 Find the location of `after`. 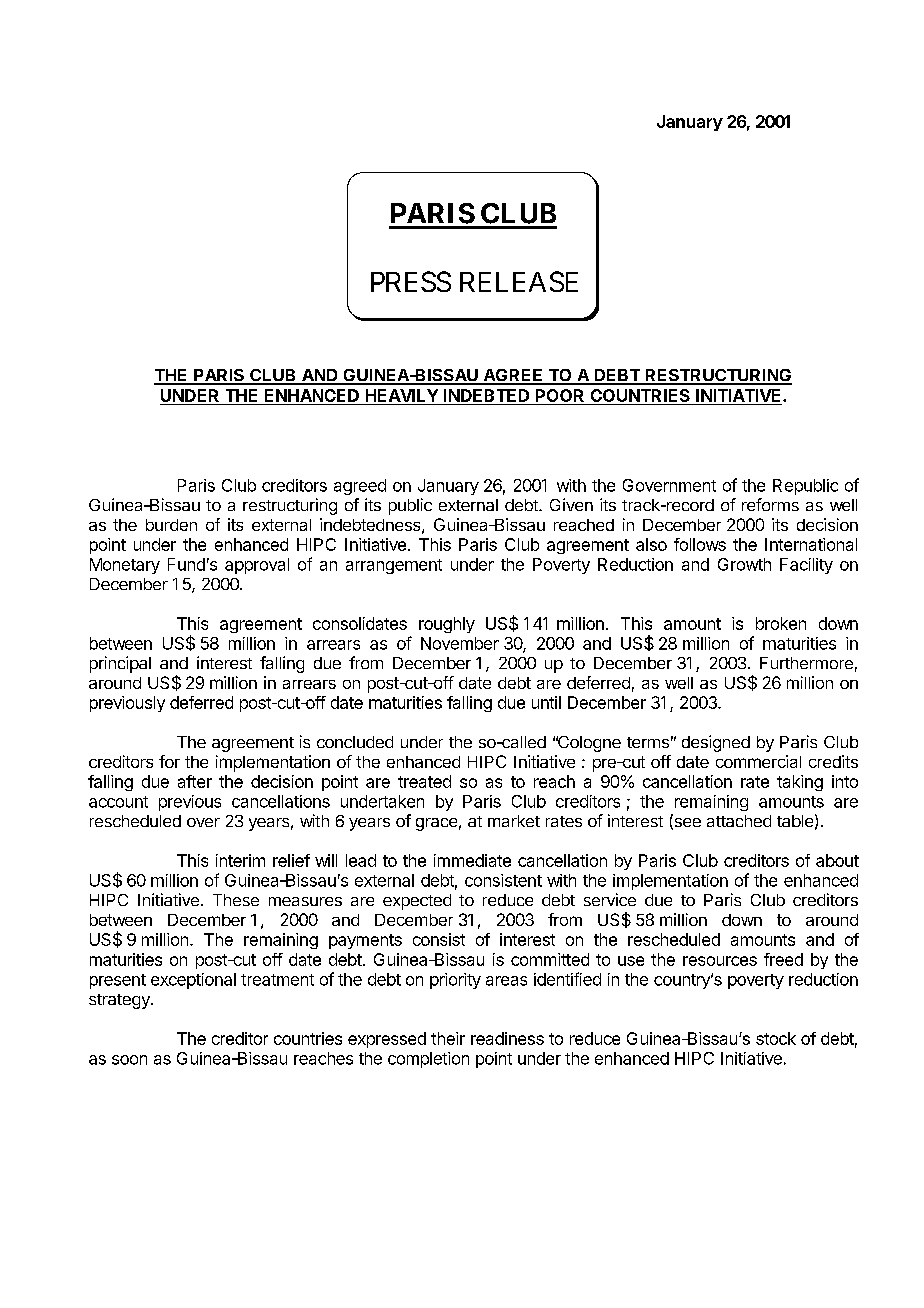

after is located at coordinates (195, 781).
